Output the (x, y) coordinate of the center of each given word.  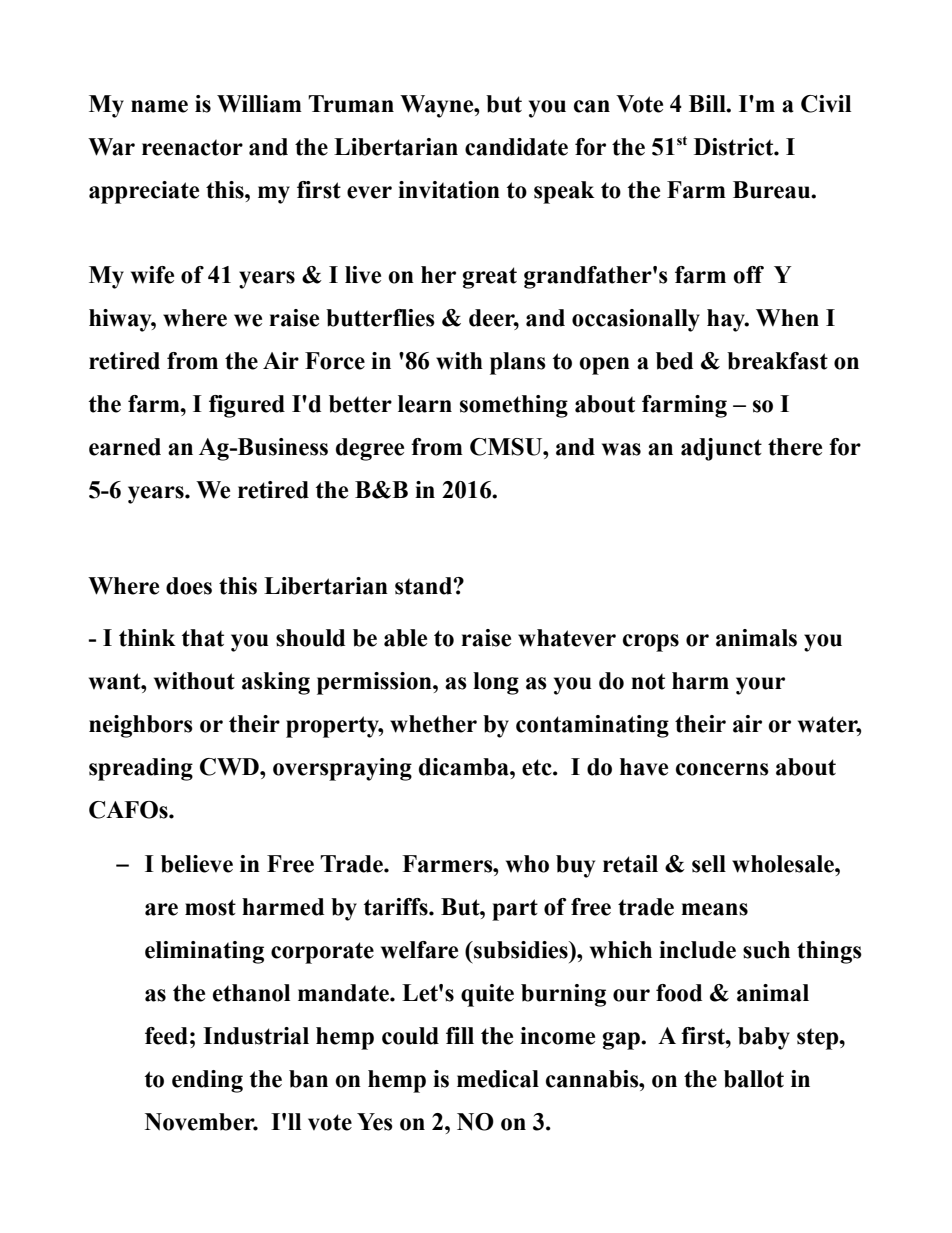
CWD (230, 767)
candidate (516, 147)
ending (207, 1081)
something (514, 406)
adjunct (721, 449)
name (159, 106)
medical (498, 1079)
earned (125, 447)
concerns (722, 769)
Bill (708, 103)
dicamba (465, 767)
